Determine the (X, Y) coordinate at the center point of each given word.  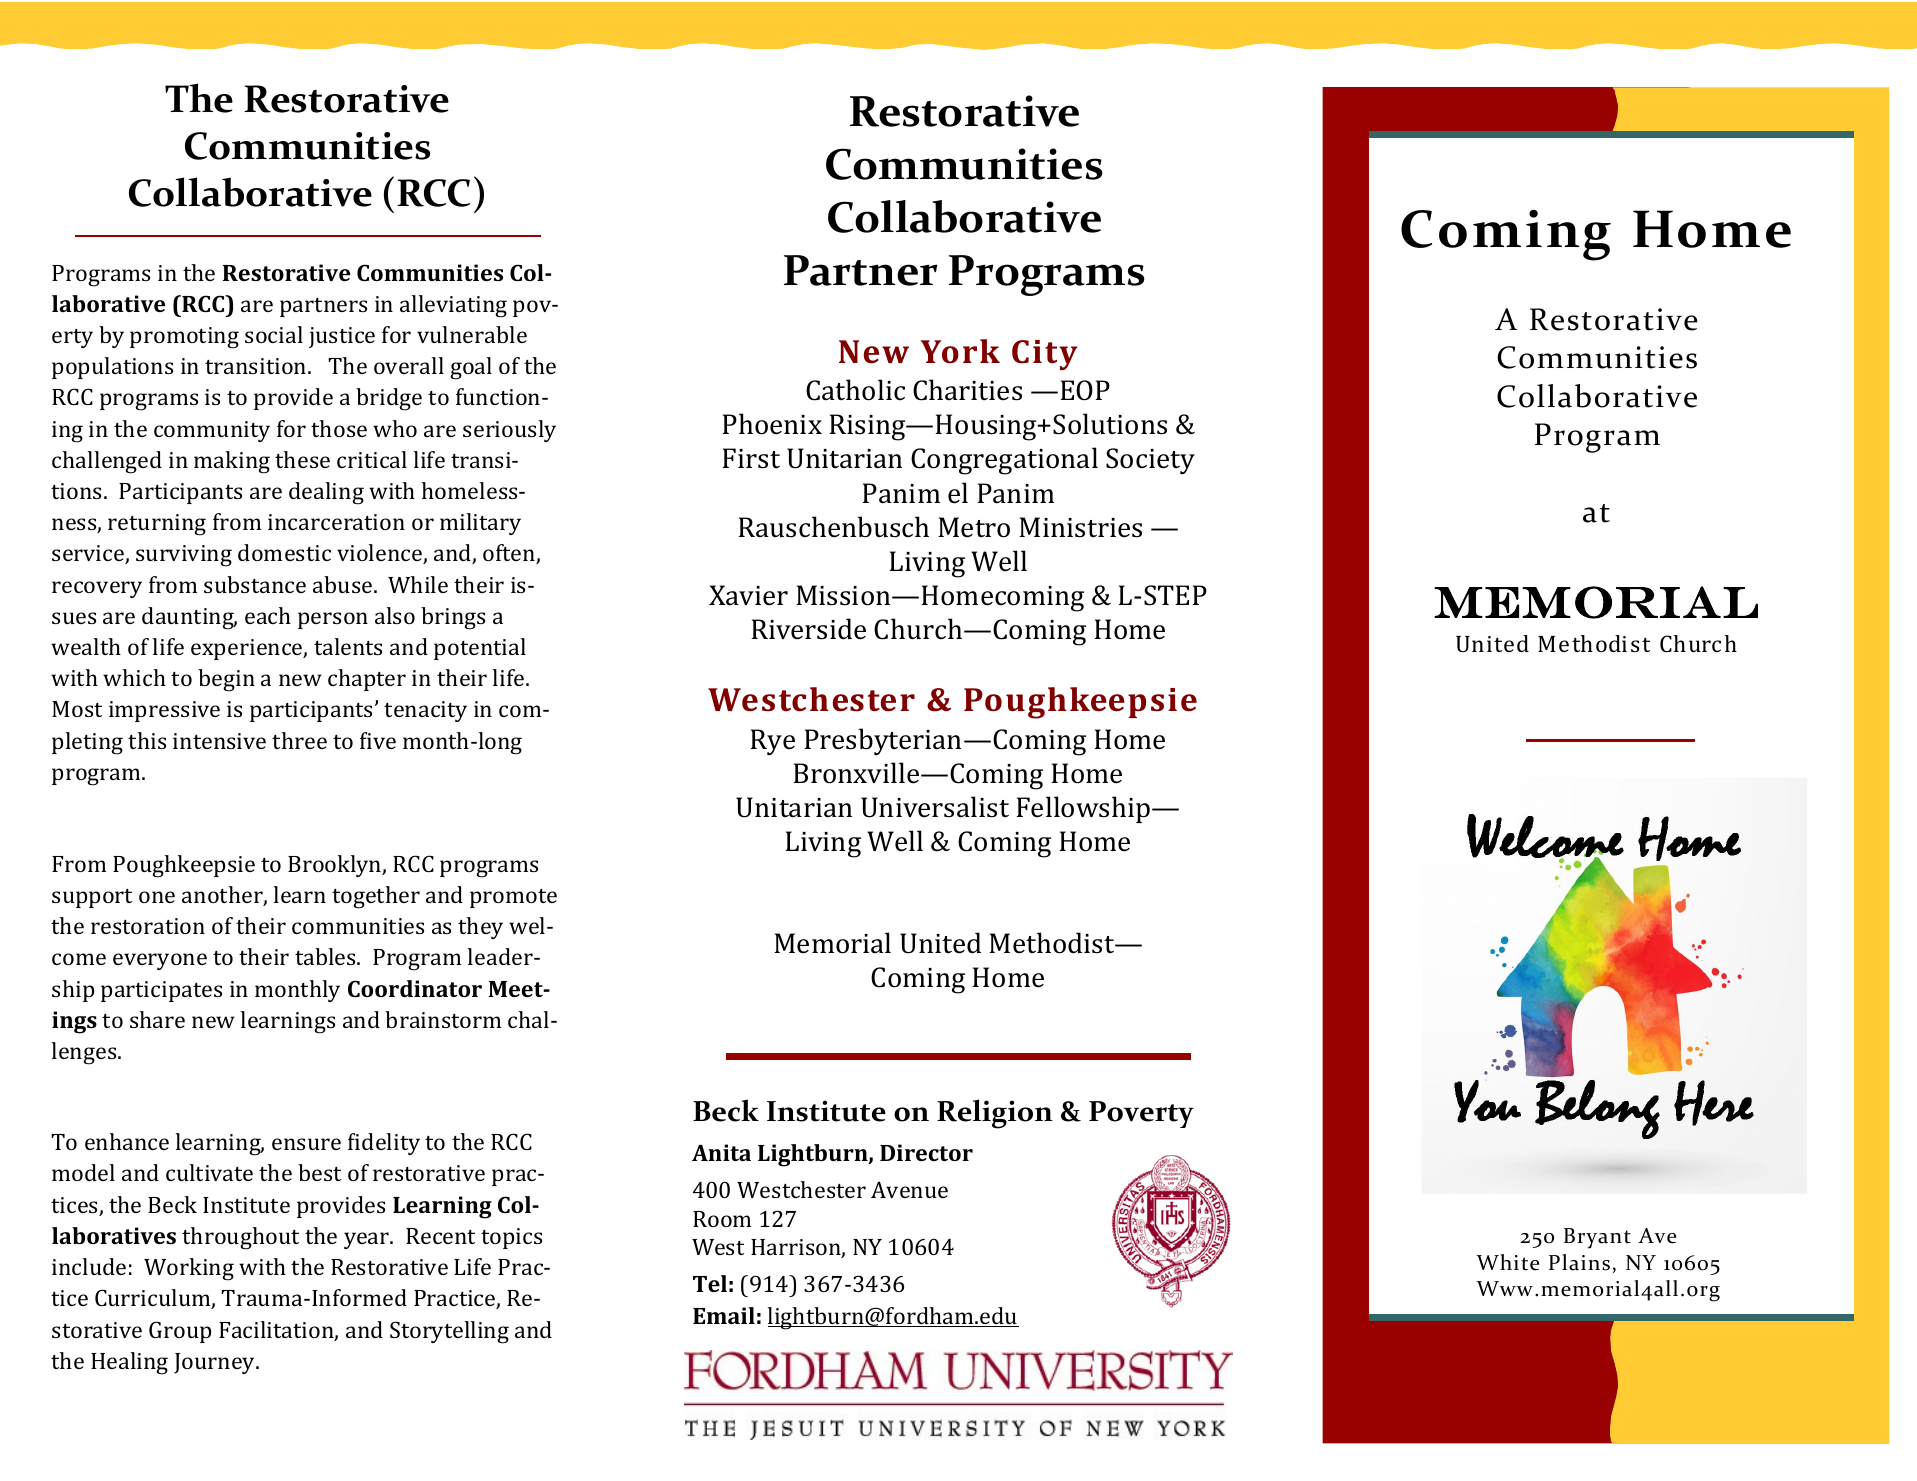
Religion (995, 1114)
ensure (306, 1144)
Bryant (1597, 1238)
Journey (216, 1363)
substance (255, 584)
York (960, 351)
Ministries (1080, 527)
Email (724, 1315)
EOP (1085, 390)
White (1507, 1262)
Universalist (935, 807)
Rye (772, 742)
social (274, 334)
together (376, 897)
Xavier (748, 595)
